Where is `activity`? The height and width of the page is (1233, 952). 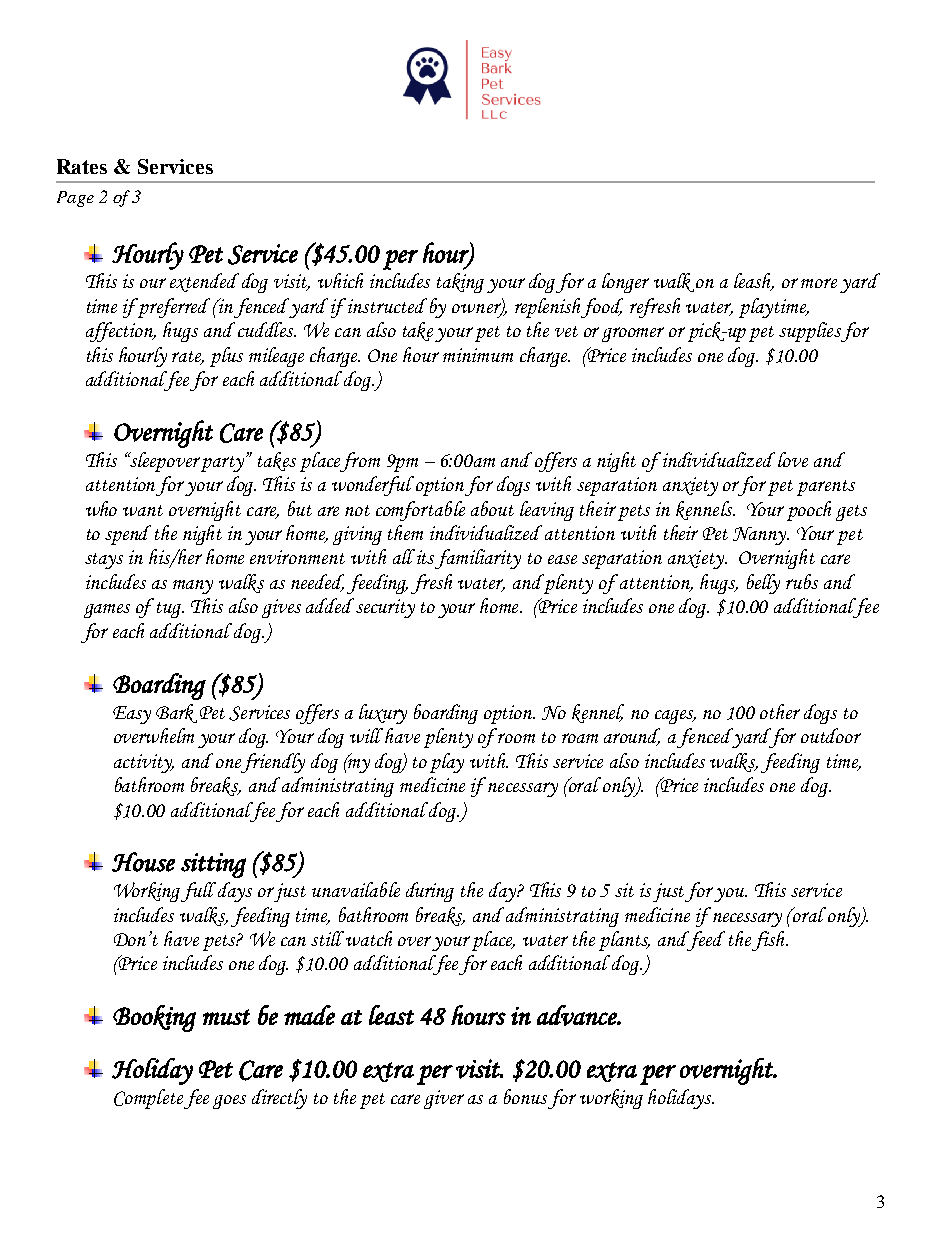
activity is located at coordinates (144, 763).
